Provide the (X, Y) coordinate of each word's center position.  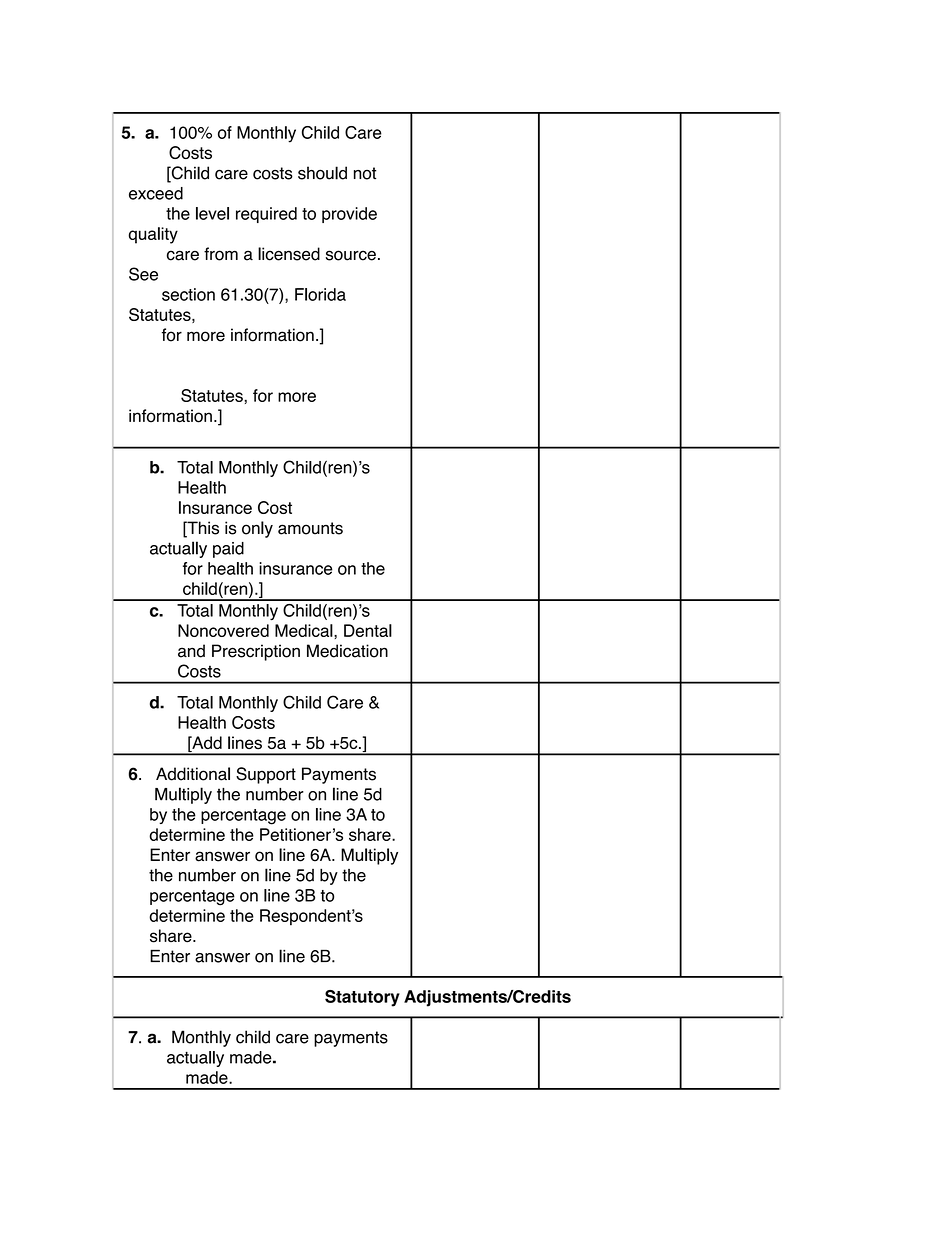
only (257, 529)
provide (349, 215)
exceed (156, 193)
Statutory (362, 998)
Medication (347, 651)
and (191, 651)
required (266, 215)
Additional (193, 774)
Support (266, 775)
